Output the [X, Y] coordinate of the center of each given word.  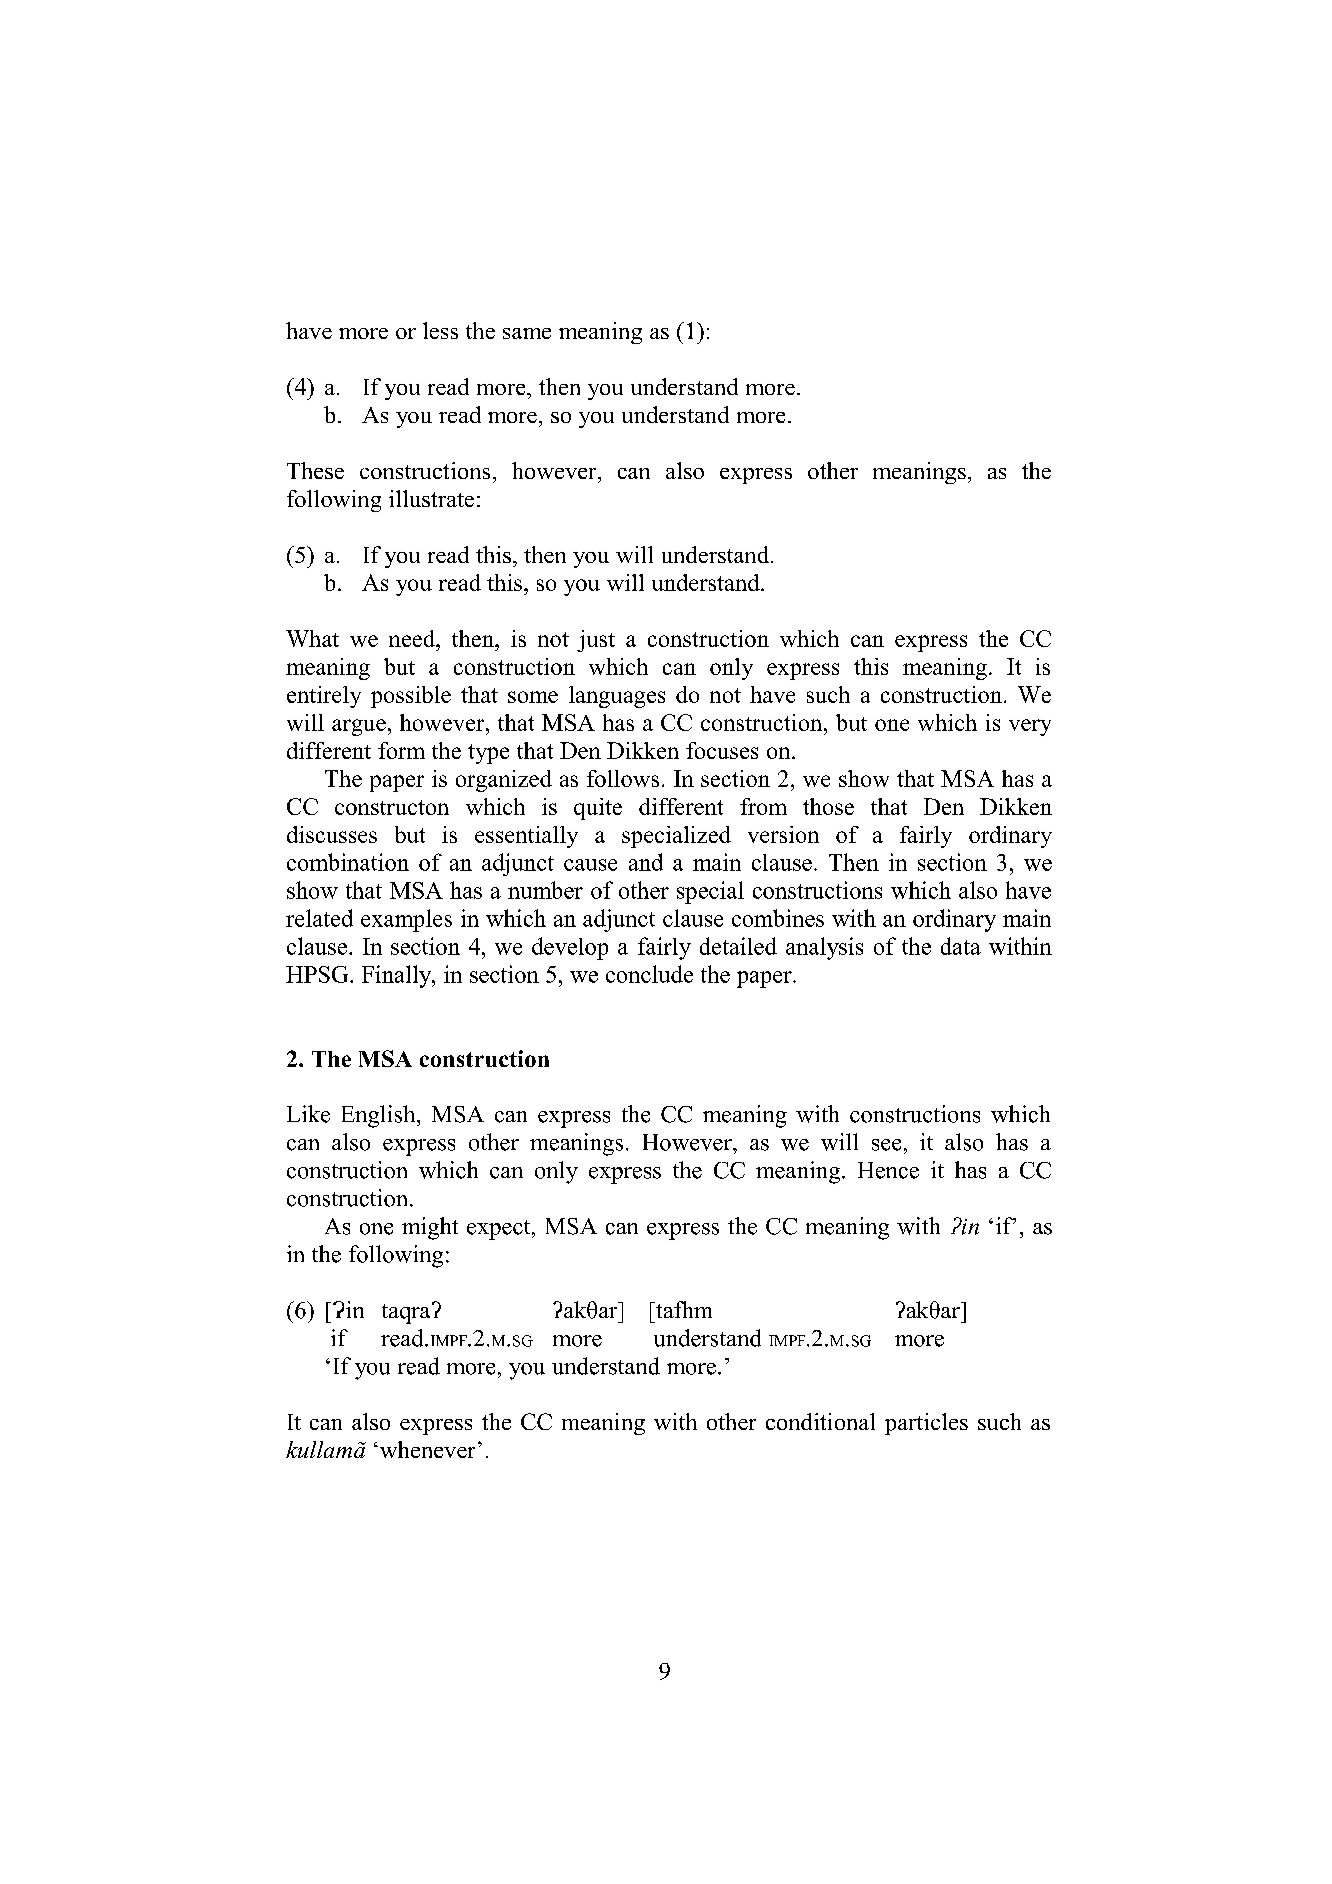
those [828, 806]
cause [590, 865]
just [596, 641]
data [961, 946]
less [440, 330]
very [1030, 727]
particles [926, 1424]
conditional [820, 1421]
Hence [888, 1170]
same [527, 333]
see [886, 1145]
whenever [426, 1449]
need [413, 638]
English [380, 1116]
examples [406, 920]
